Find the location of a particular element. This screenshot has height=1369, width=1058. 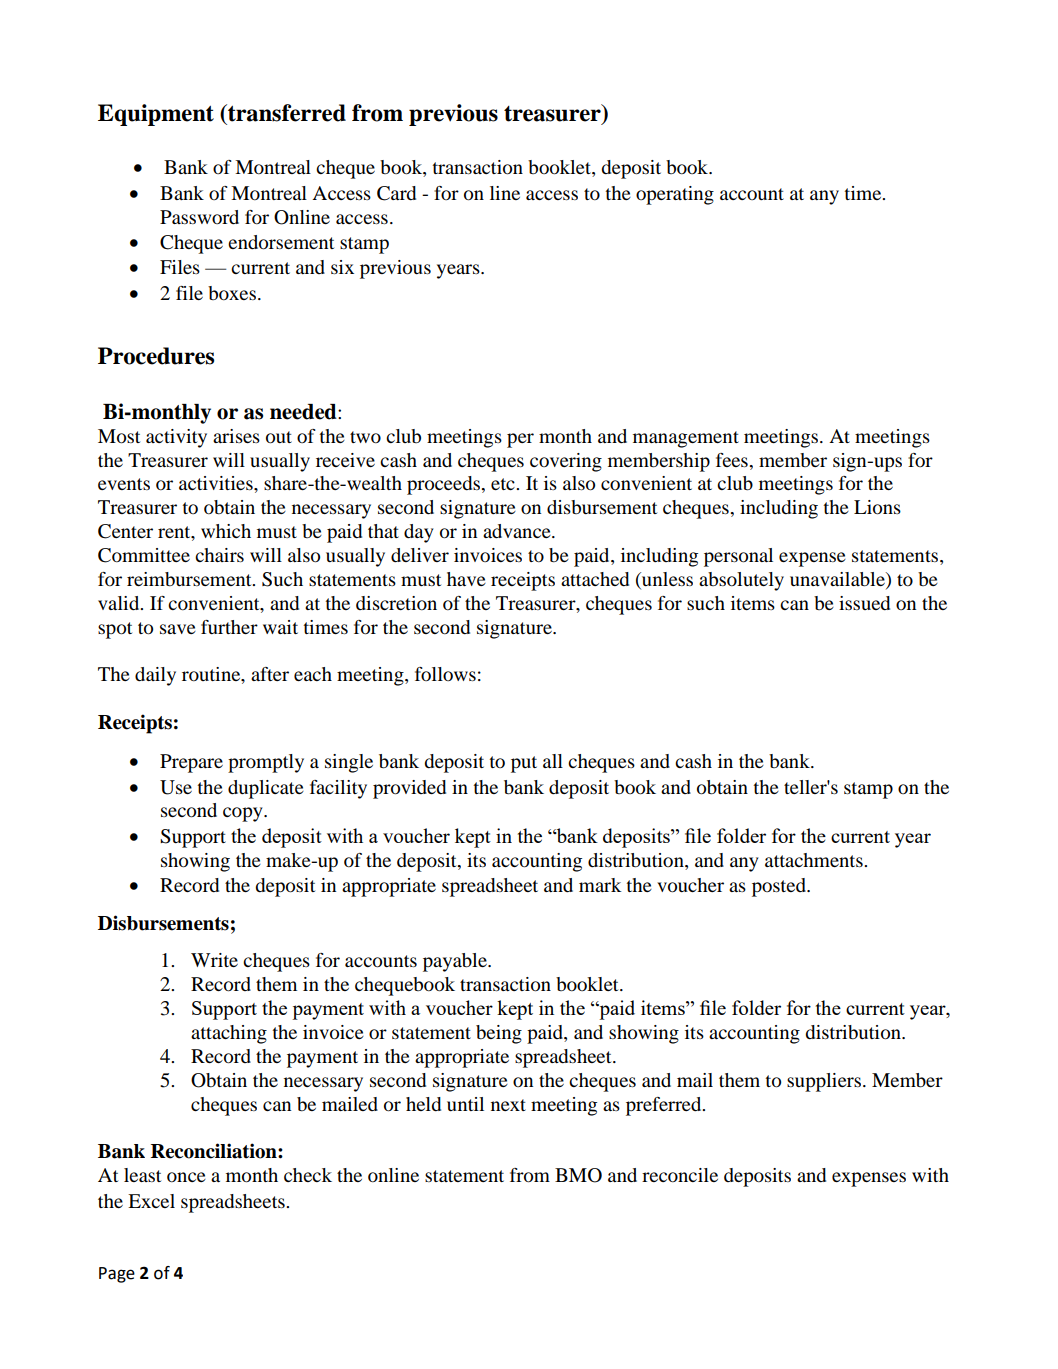

follows is located at coordinates (445, 674).
